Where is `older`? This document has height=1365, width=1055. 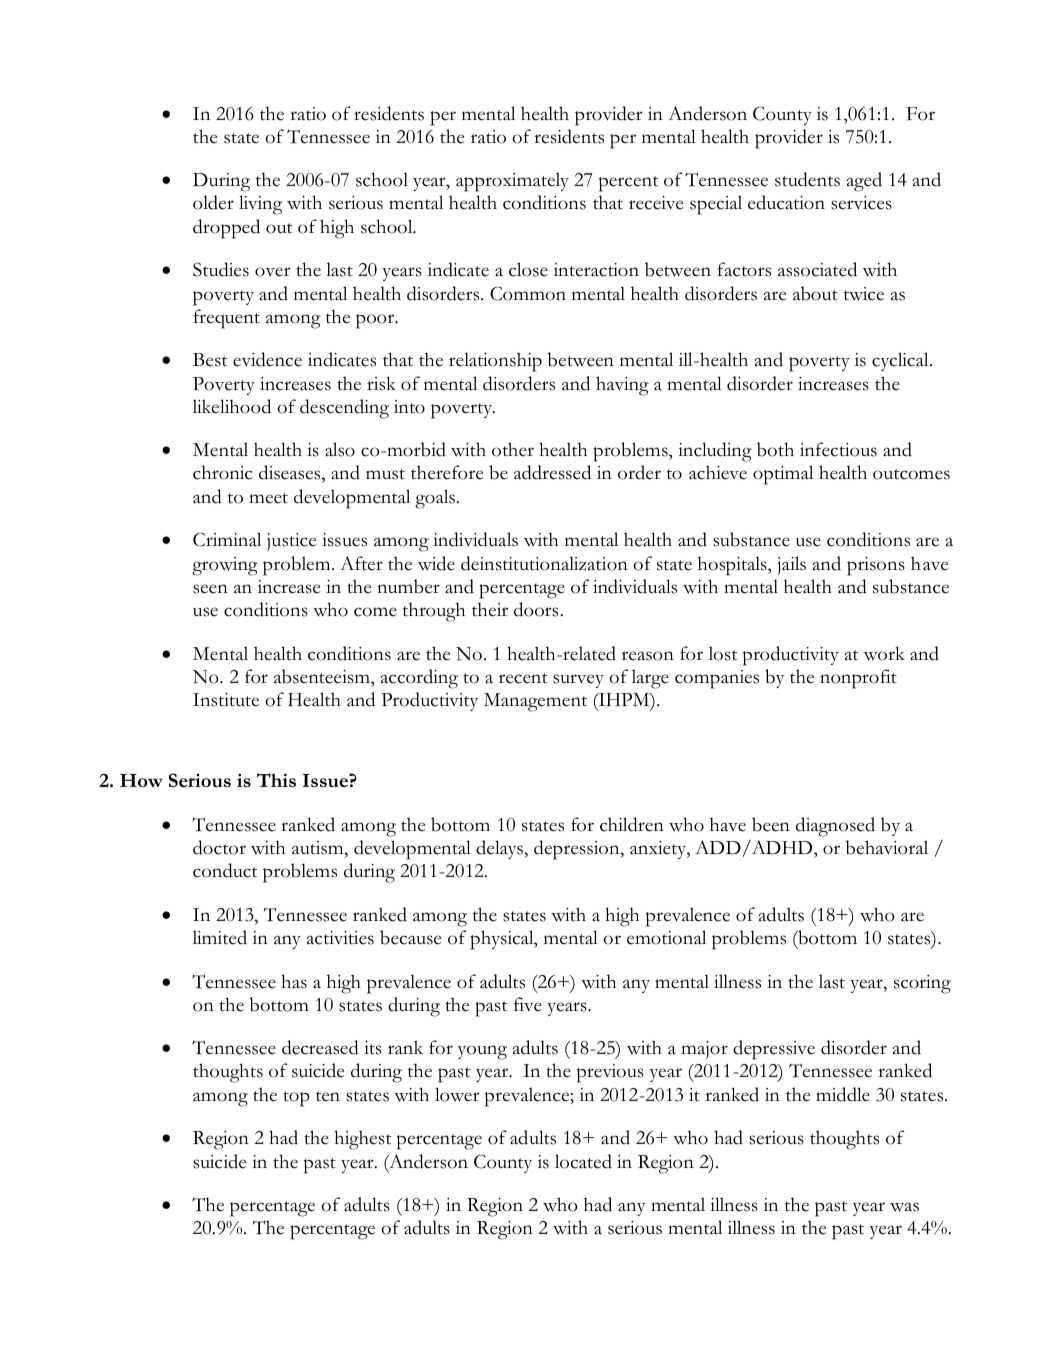
older is located at coordinates (213, 202).
